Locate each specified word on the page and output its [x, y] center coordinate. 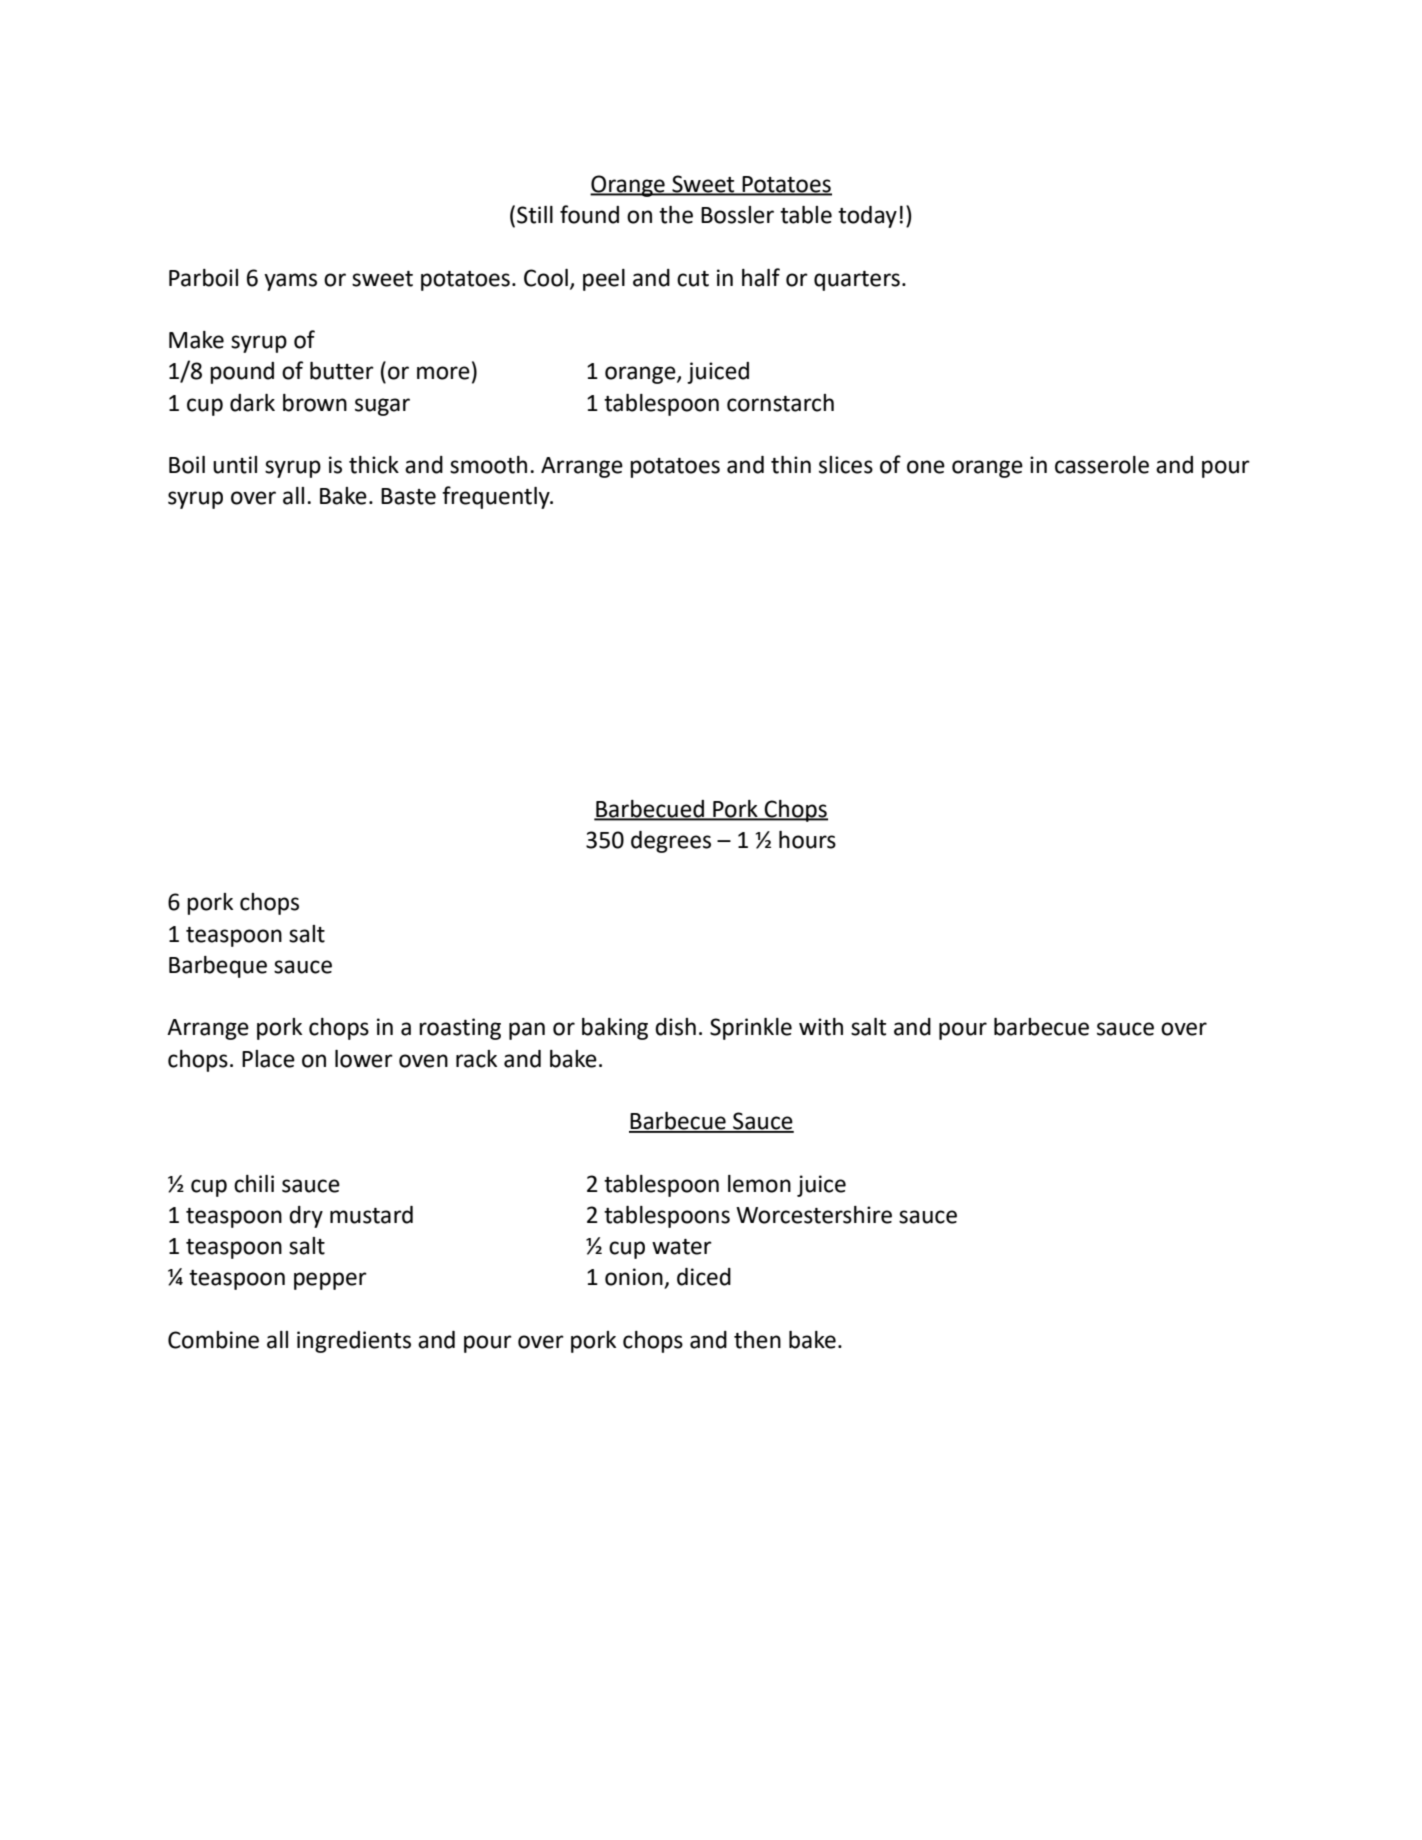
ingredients [354, 1342]
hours [807, 840]
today [867, 217]
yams [290, 282]
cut [693, 279]
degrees [671, 842]
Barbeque [218, 967]
